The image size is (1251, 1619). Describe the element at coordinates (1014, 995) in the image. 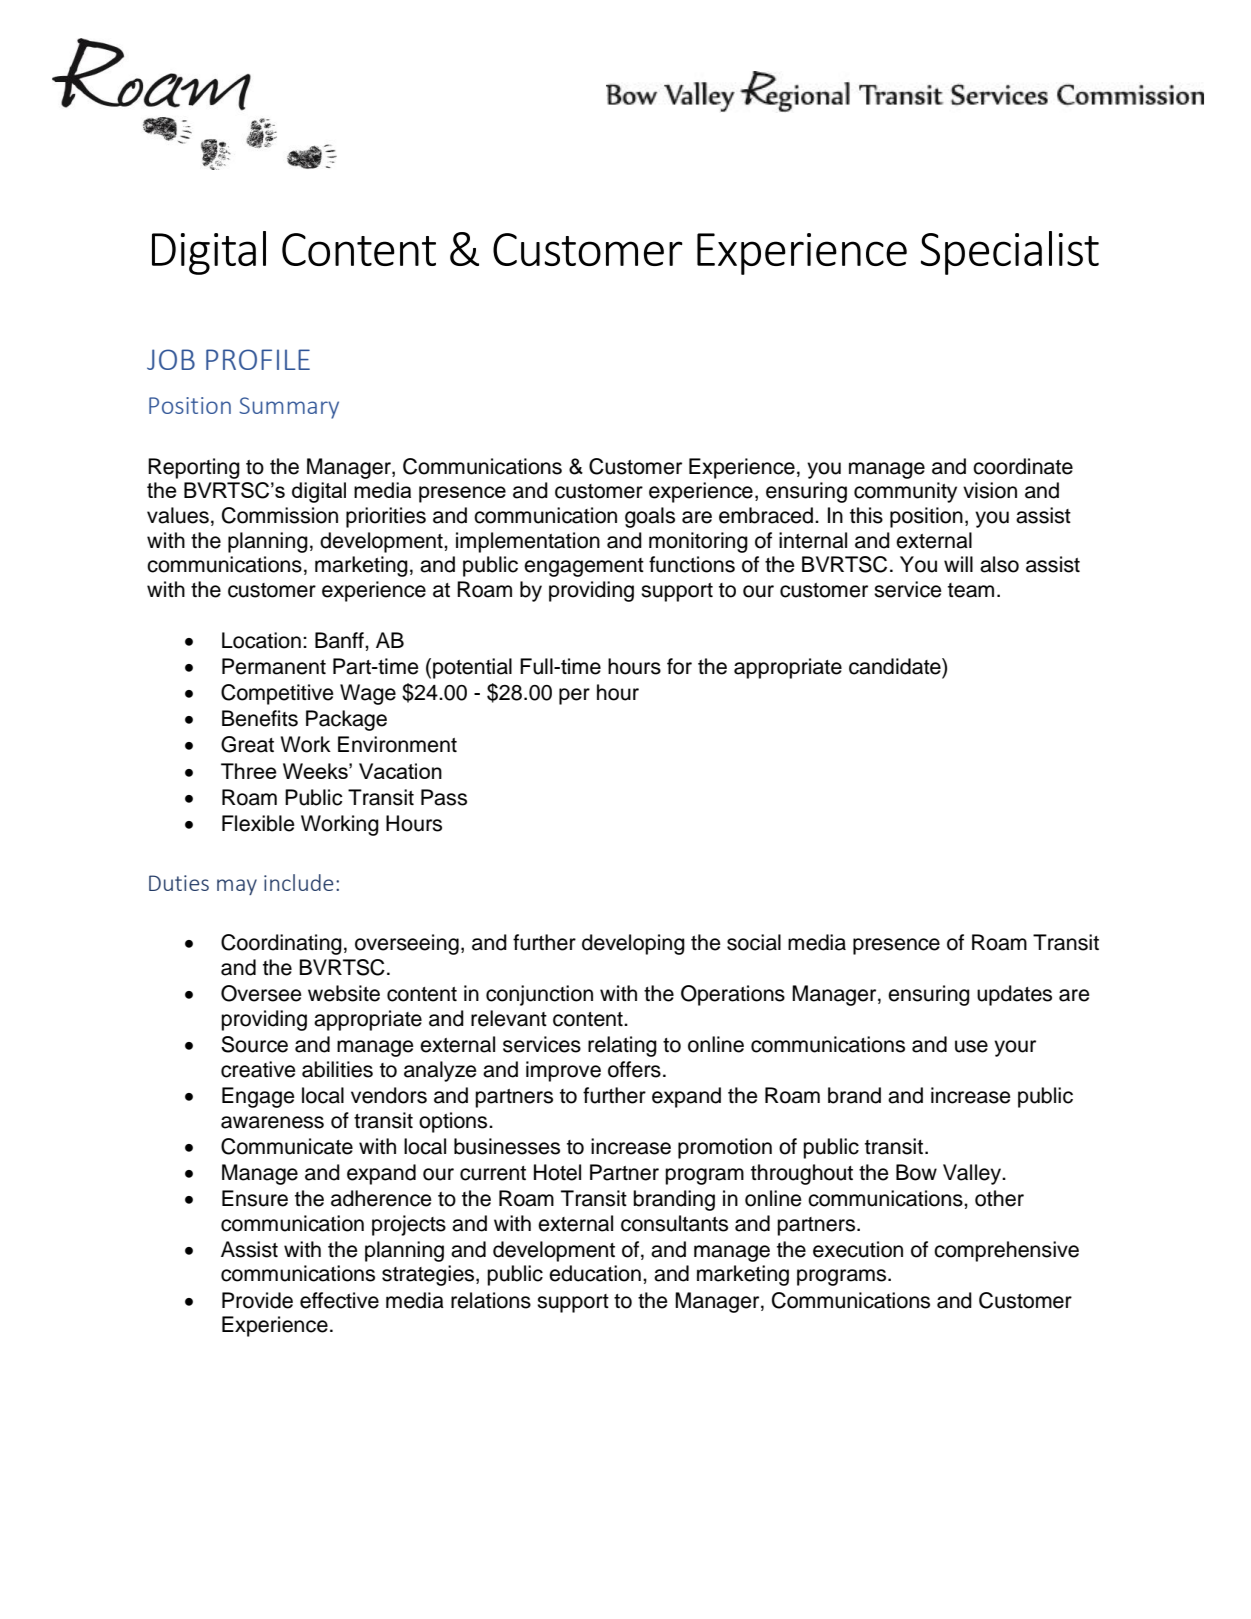

I see `updates` at that location.
